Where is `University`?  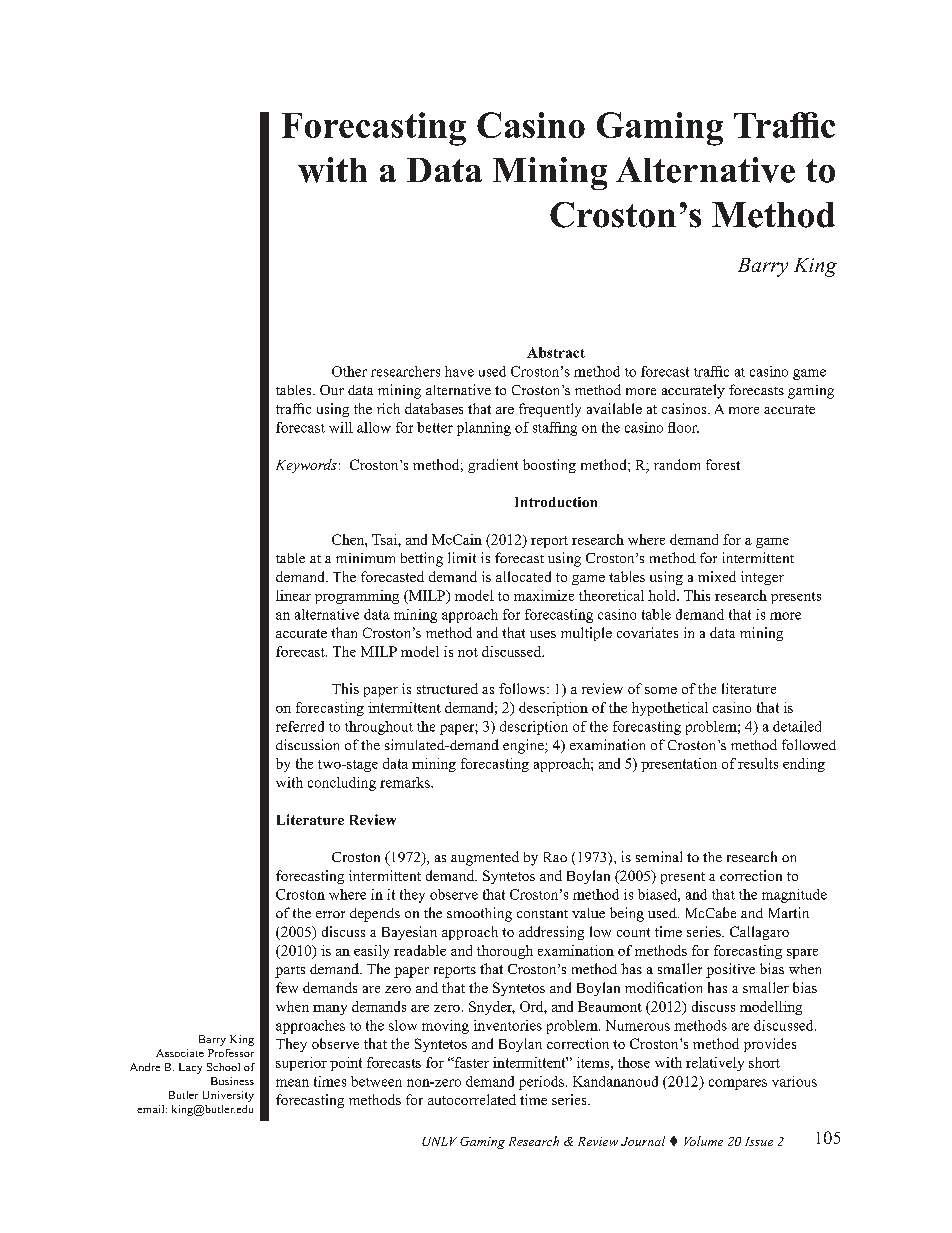 University is located at coordinates (228, 1096).
